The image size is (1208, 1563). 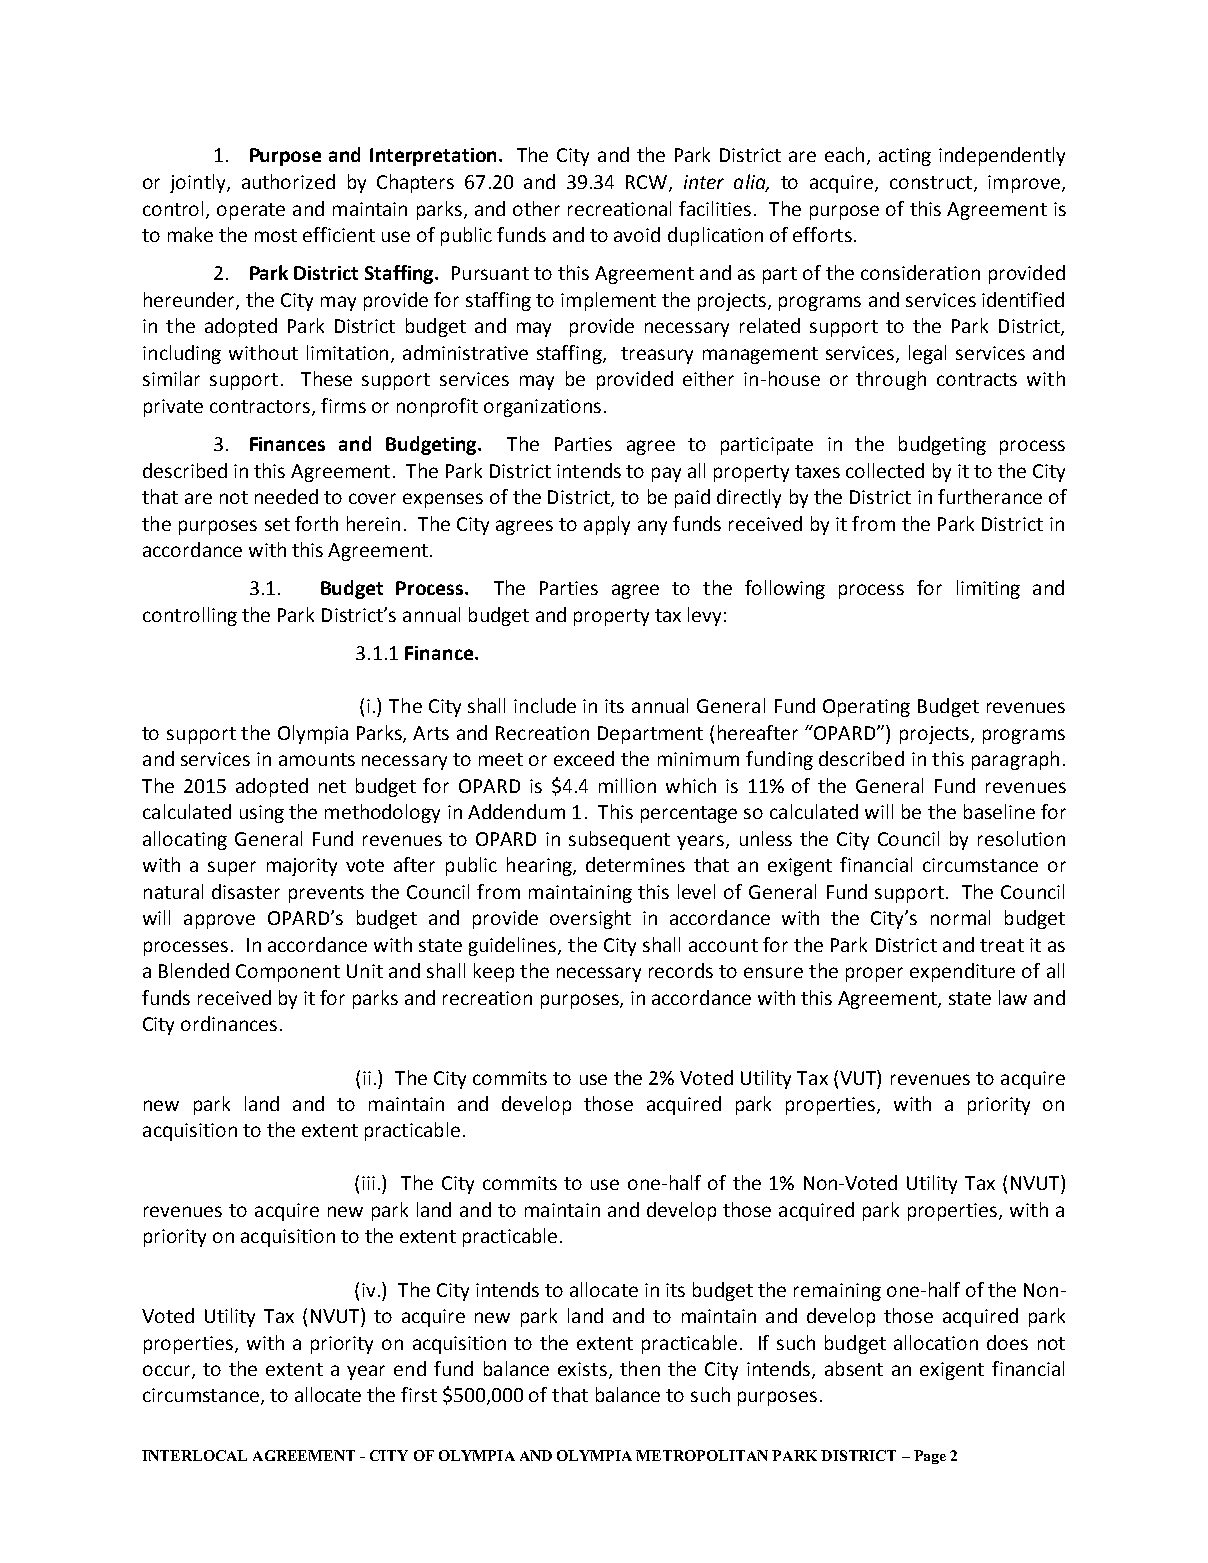 I want to click on RCW, so click(x=646, y=182).
